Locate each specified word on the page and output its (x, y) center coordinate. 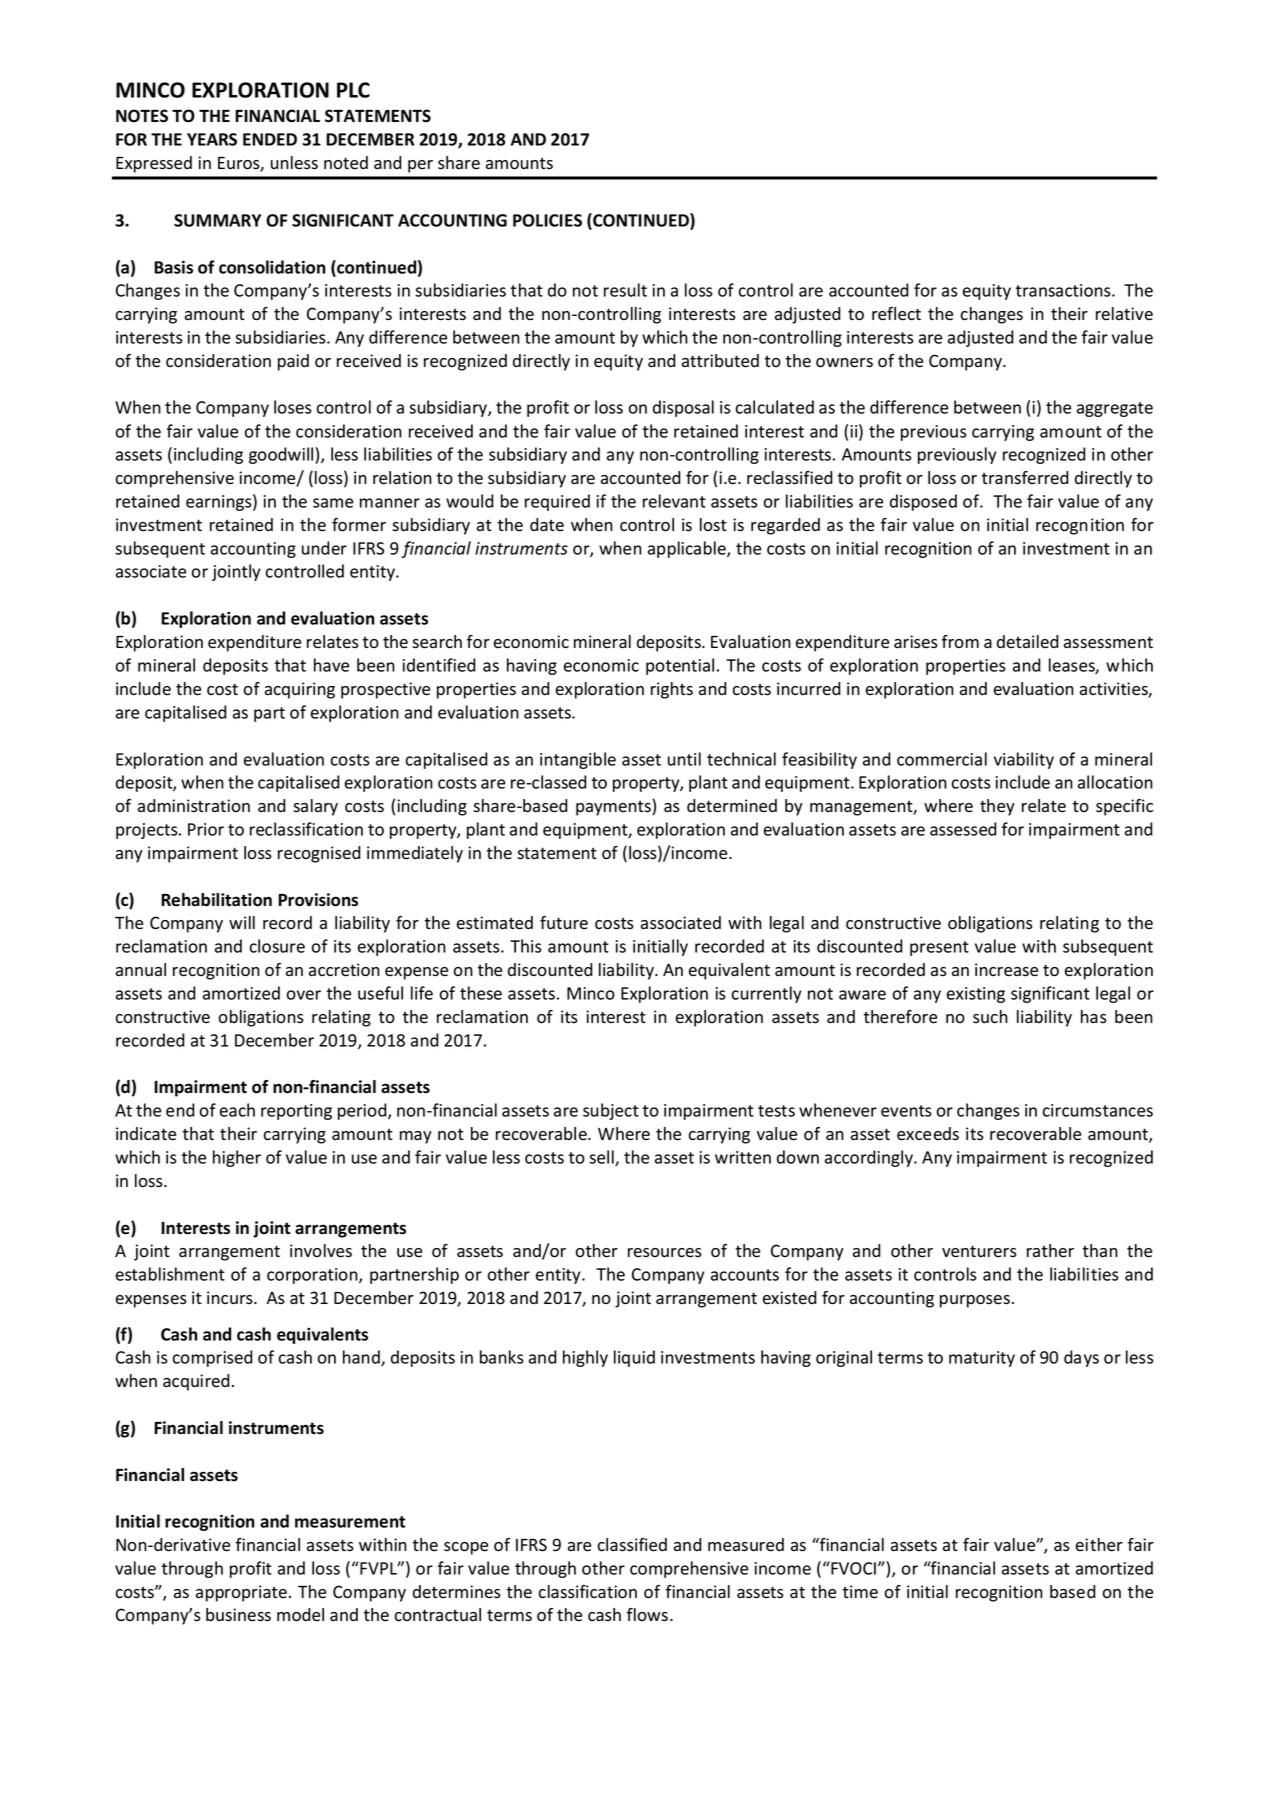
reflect (896, 314)
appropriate (241, 1593)
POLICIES (547, 220)
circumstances (1098, 1110)
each (237, 1110)
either (1099, 1545)
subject (611, 1111)
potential (680, 666)
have (331, 665)
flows (647, 1615)
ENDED (270, 139)
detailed (1028, 642)
